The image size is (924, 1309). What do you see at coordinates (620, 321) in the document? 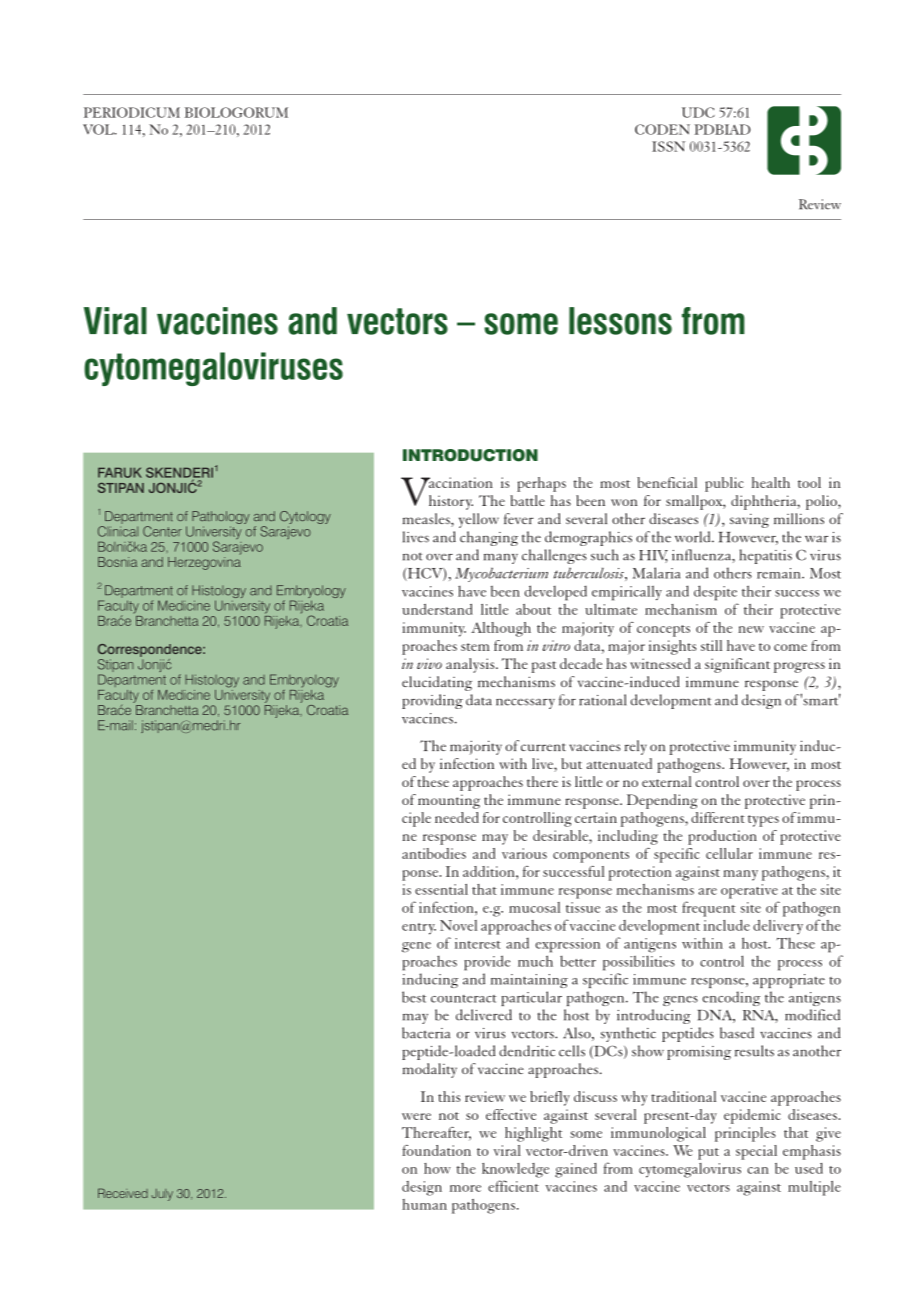
I see `lessons` at bounding box center [620, 321].
